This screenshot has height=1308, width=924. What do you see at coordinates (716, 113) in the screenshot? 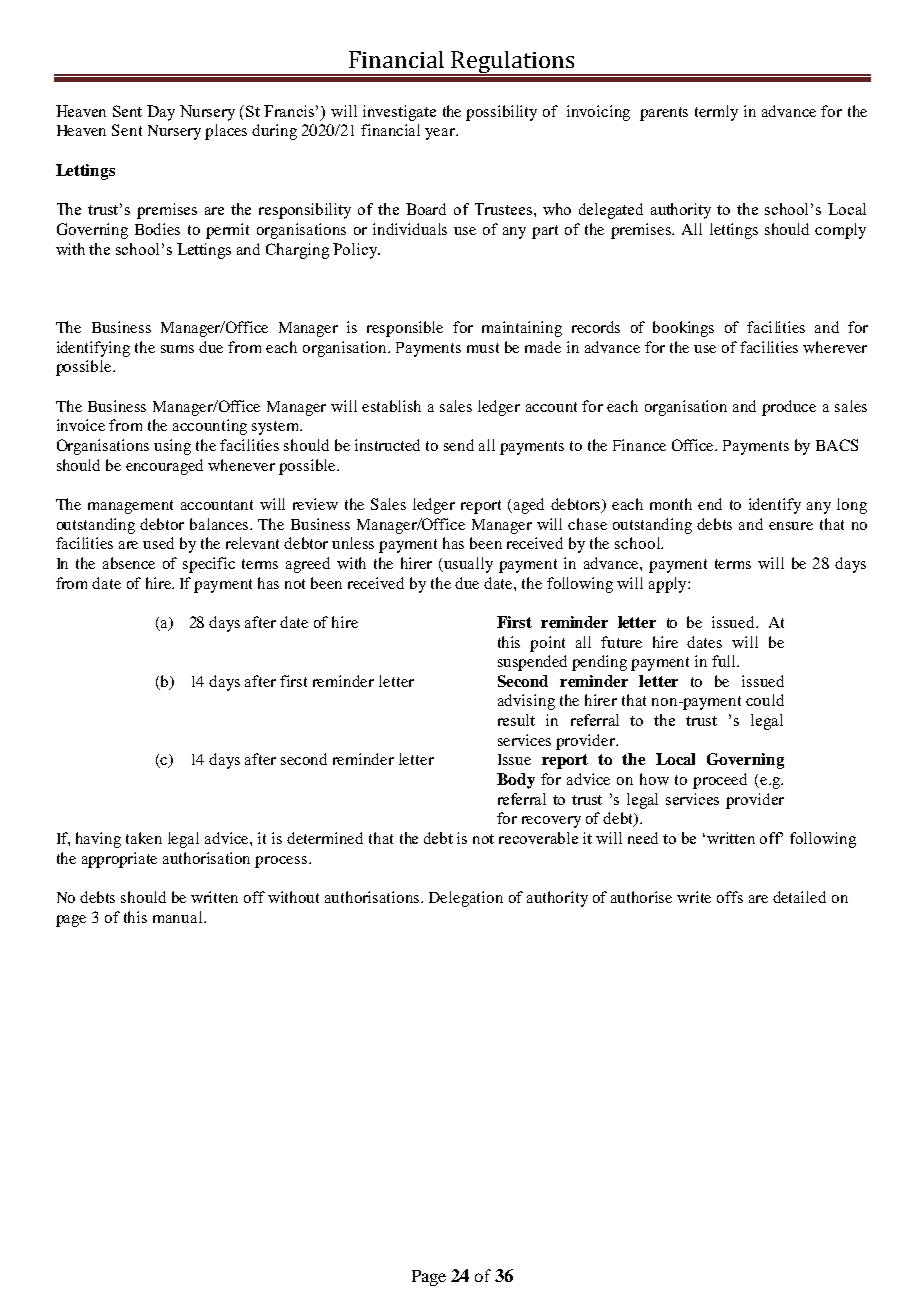
I see `termly` at bounding box center [716, 113].
